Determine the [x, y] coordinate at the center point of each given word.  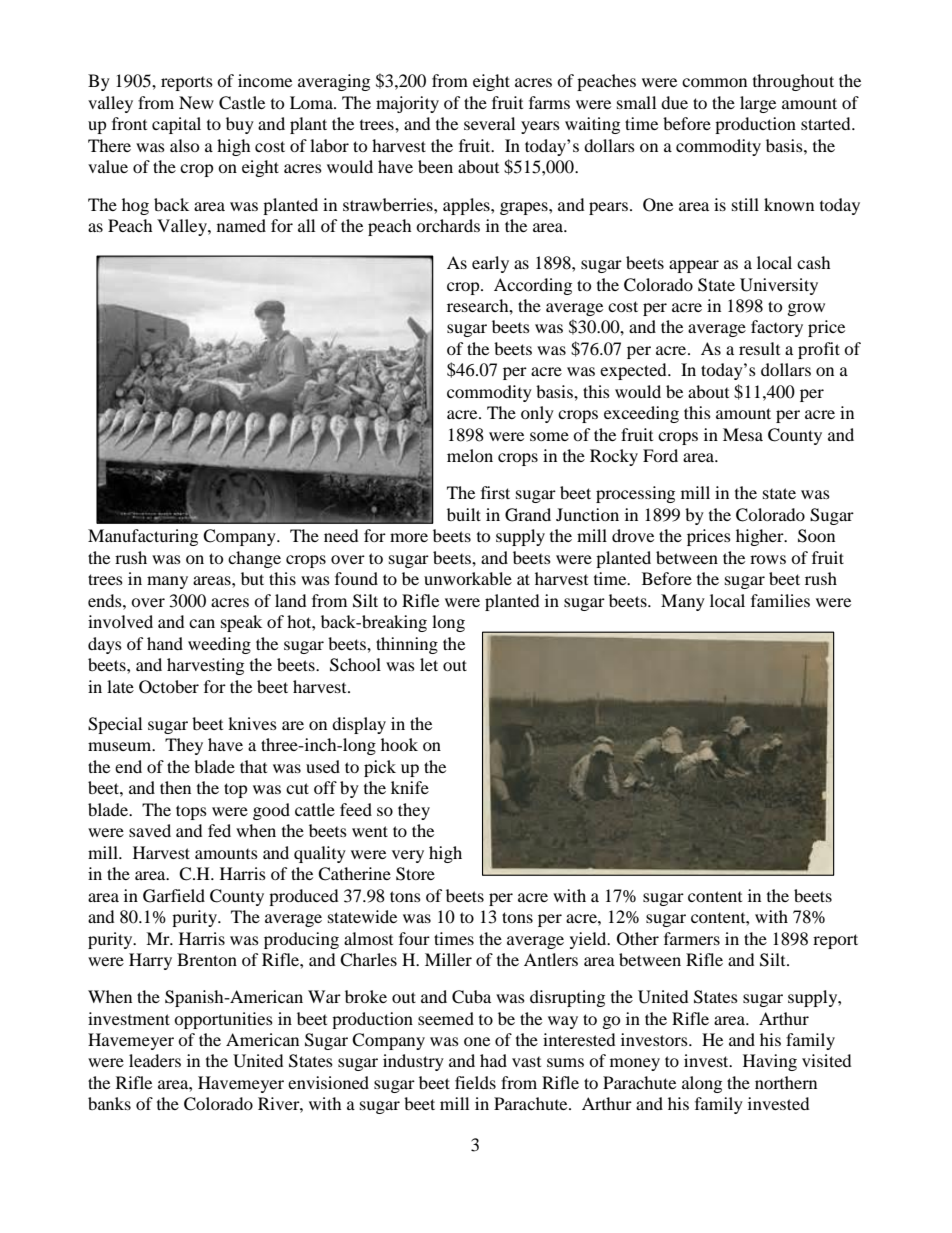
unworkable [468, 578]
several [489, 123]
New [196, 102]
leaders [155, 1060]
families [780, 600]
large [758, 104]
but [252, 578]
